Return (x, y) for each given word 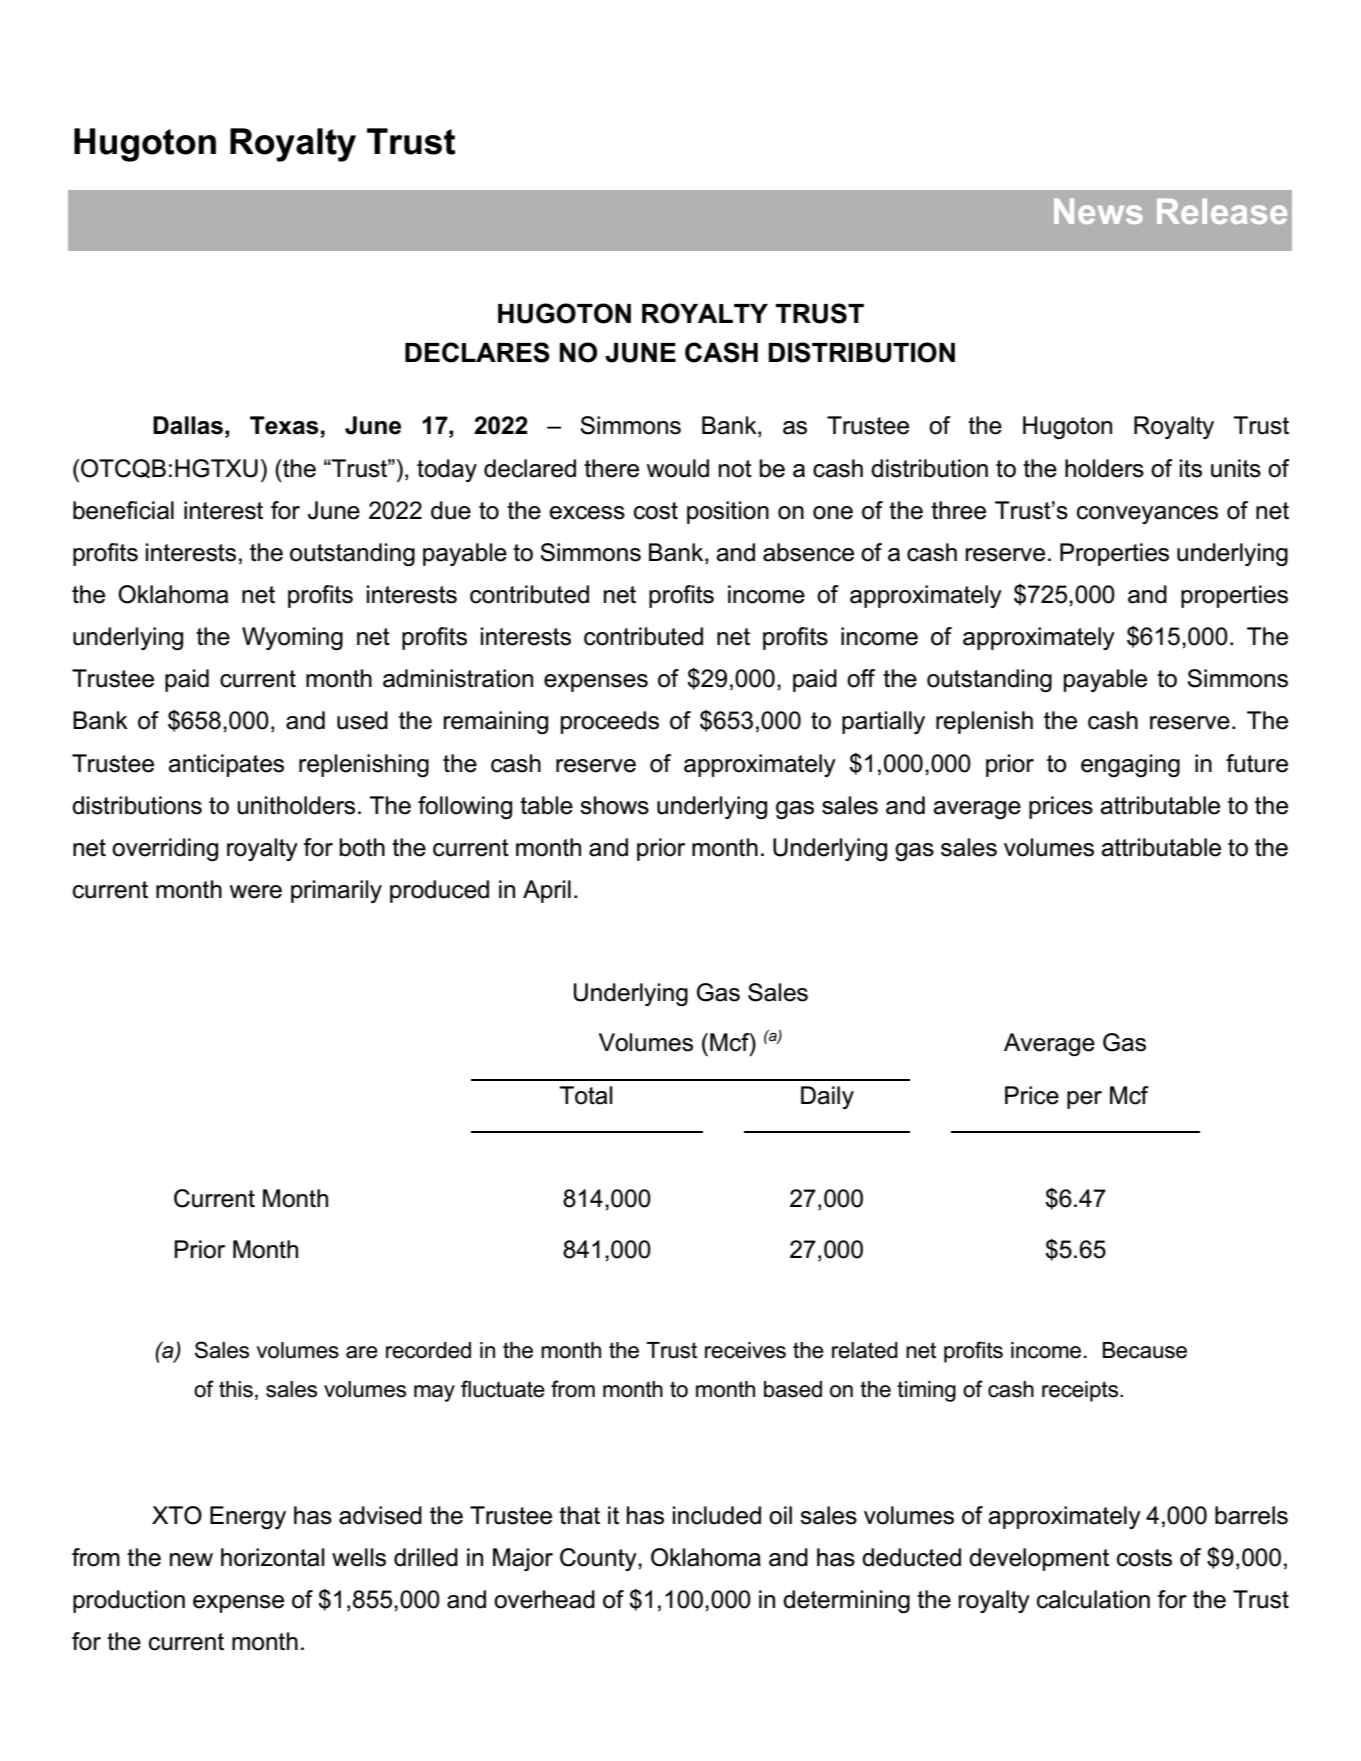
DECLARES (477, 352)
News (1098, 211)
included (717, 1515)
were (256, 892)
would (678, 468)
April (547, 891)
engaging (1130, 765)
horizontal (273, 1557)
